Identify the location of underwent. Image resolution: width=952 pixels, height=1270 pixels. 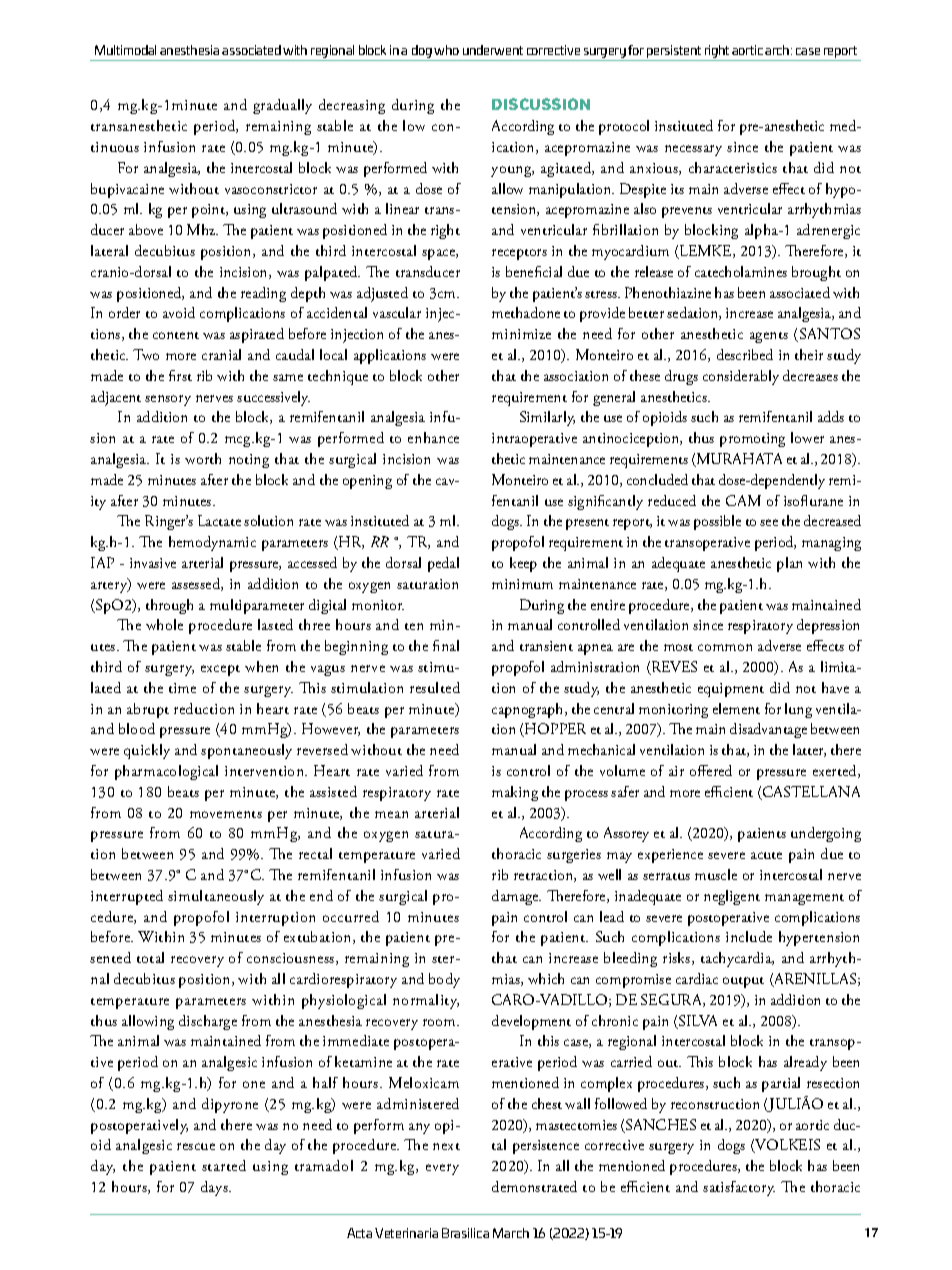
(493, 50).
